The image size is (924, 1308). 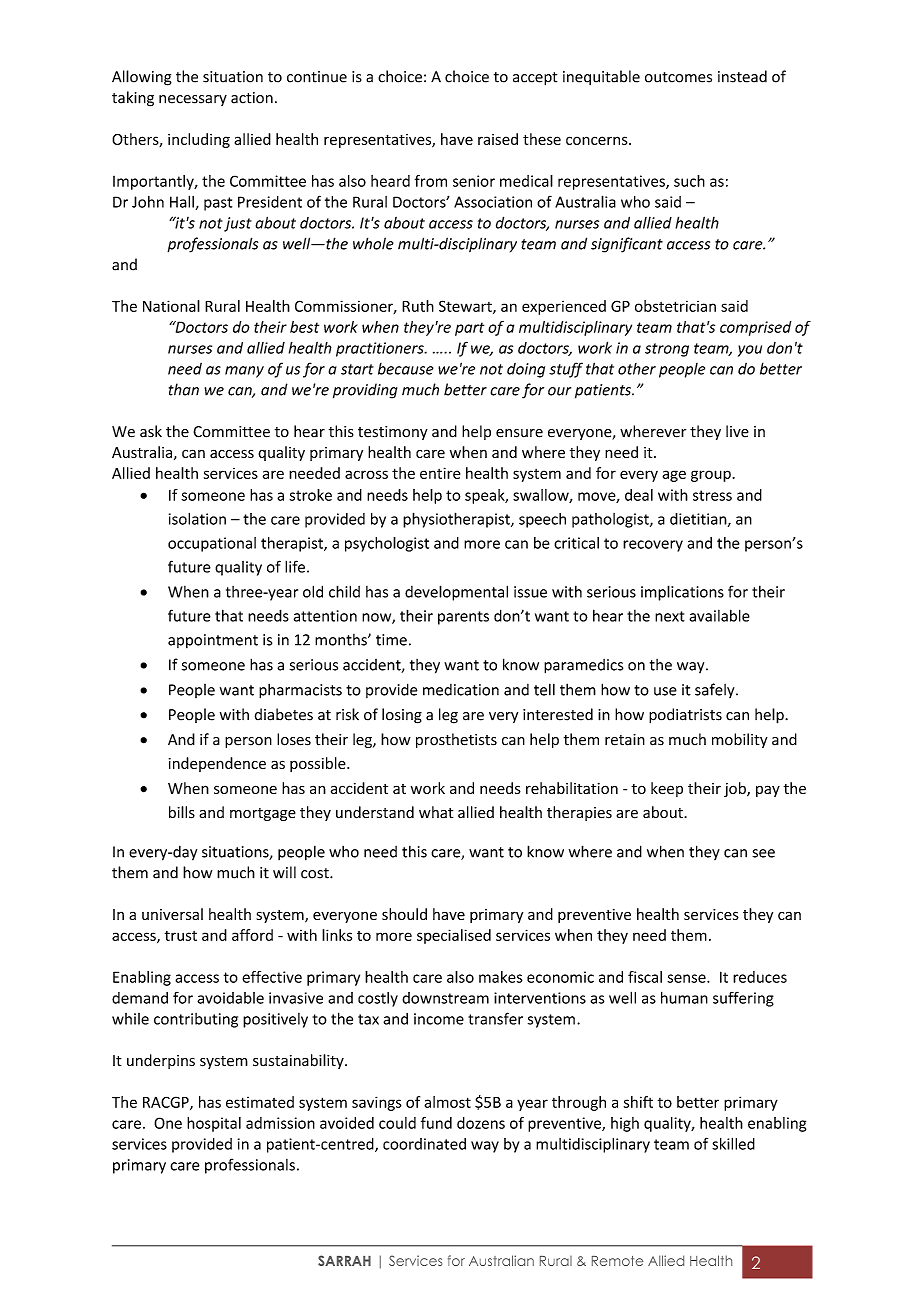 What do you see at coordinates (193, 100) in the document?
I see `necessary` at bounding box center [193, 100].
